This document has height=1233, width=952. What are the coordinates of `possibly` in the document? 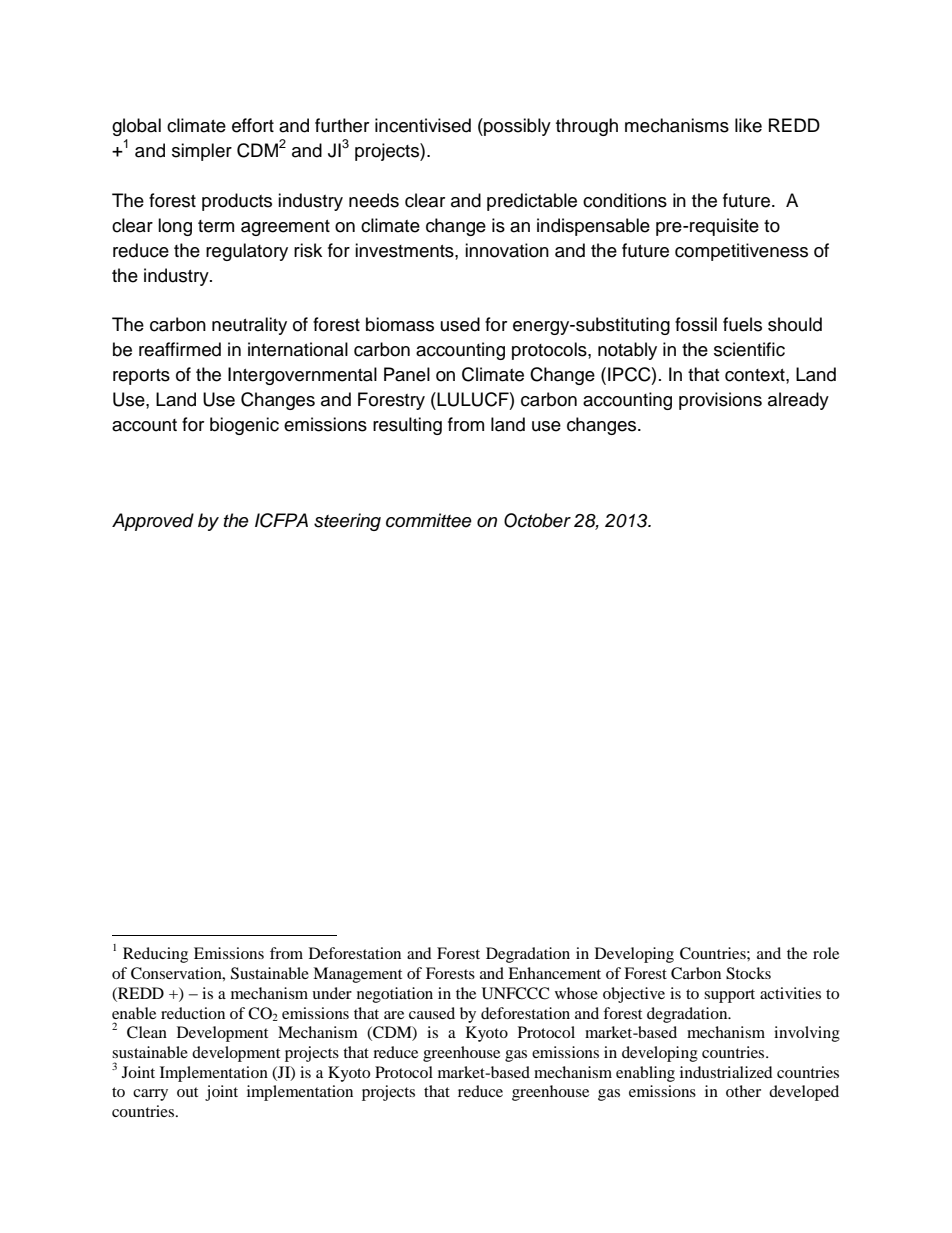 It's located at (516, 127).
